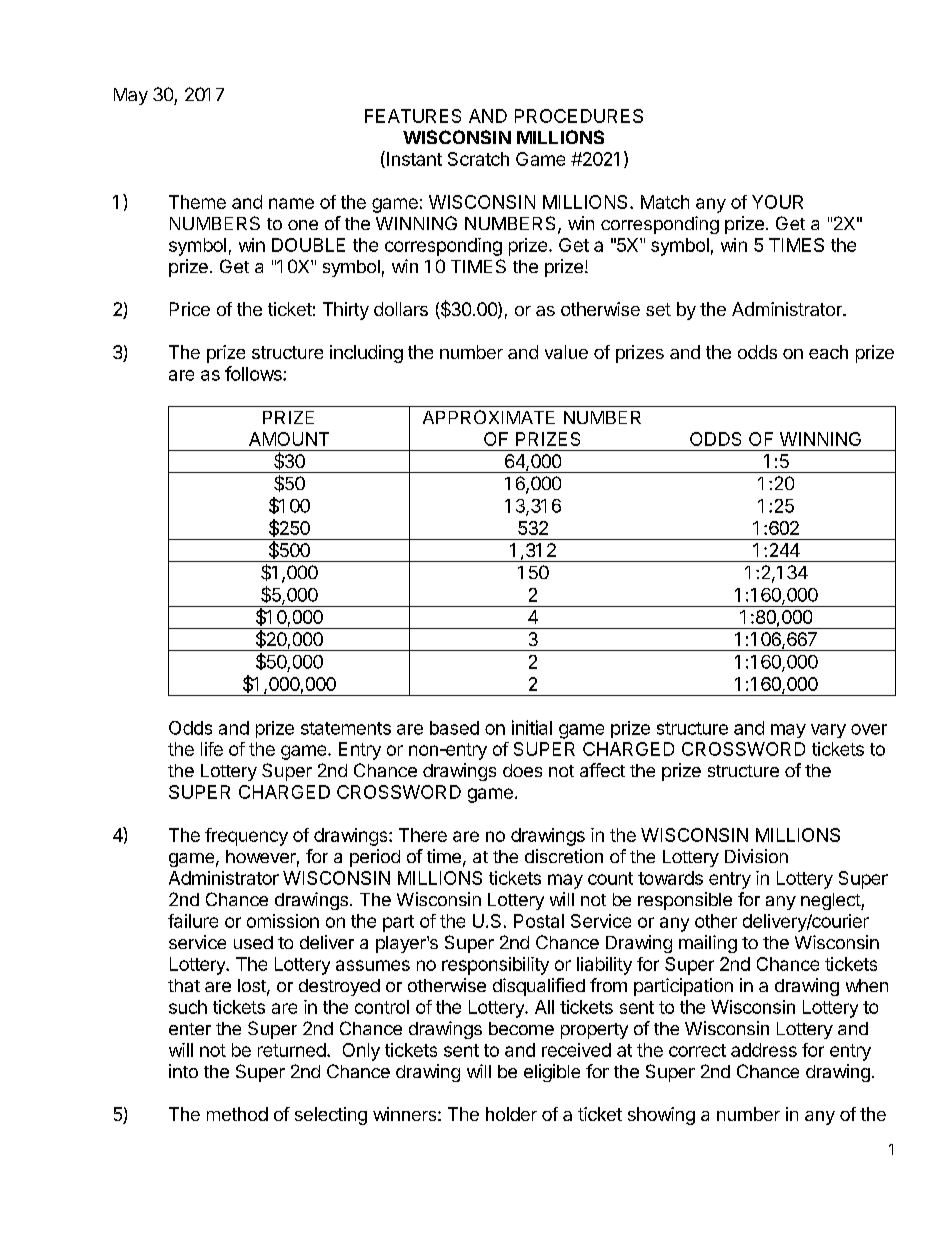  What do you see at coordinates (828, 352) in the page?
I see `each` at bounding box center [828, 352].
